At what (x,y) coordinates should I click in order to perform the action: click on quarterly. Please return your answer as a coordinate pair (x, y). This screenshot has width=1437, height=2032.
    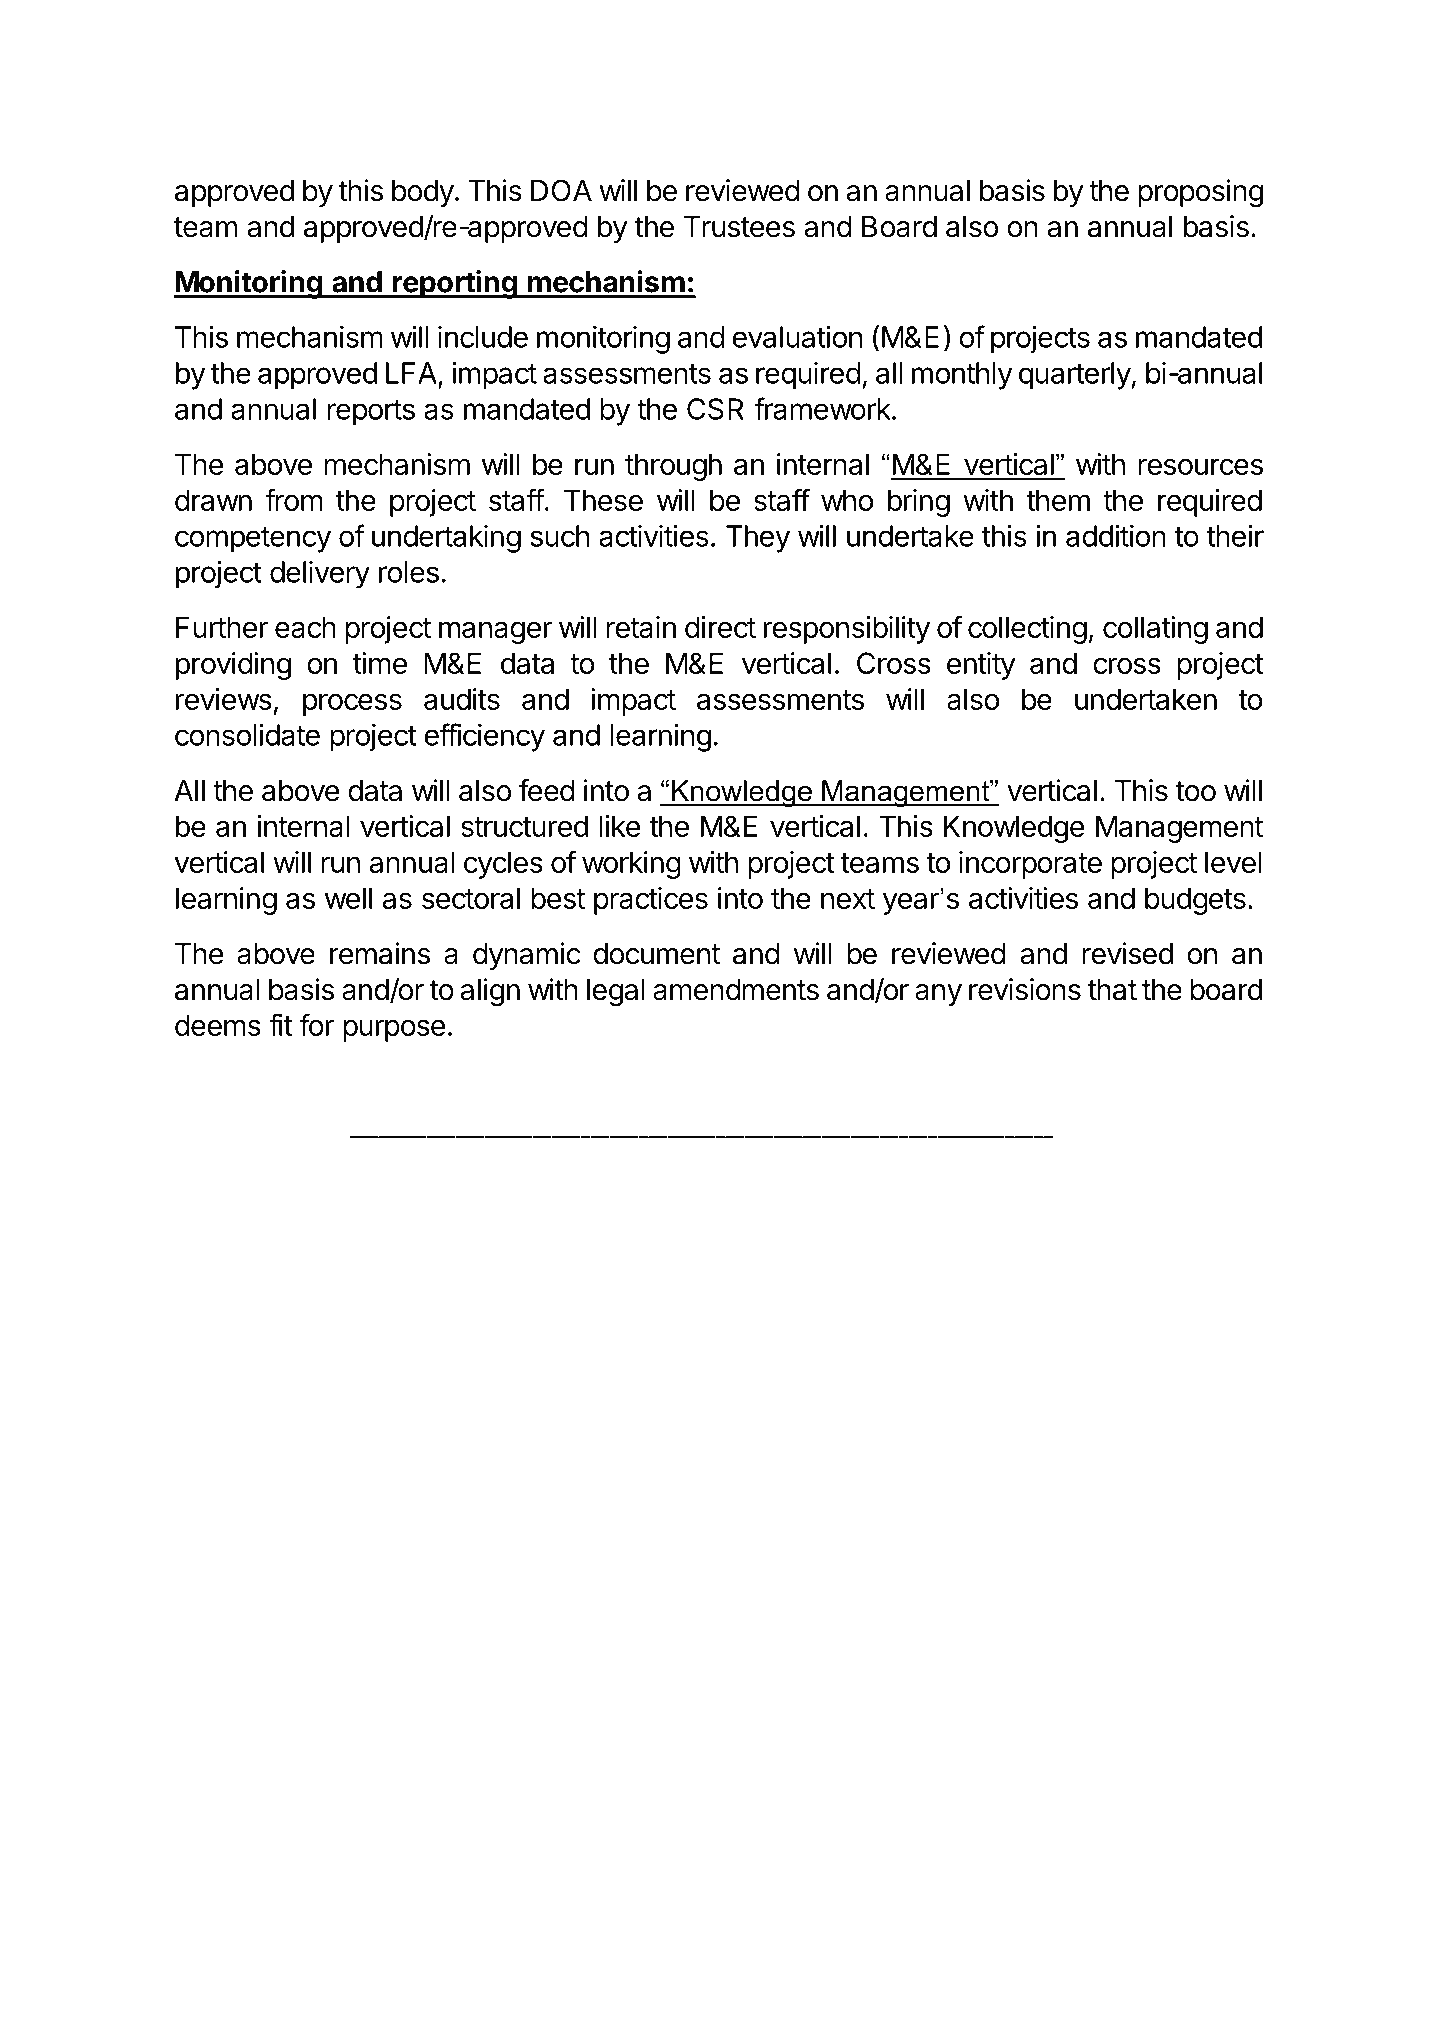
    Looking at the image, I should click on (1075, 376).
